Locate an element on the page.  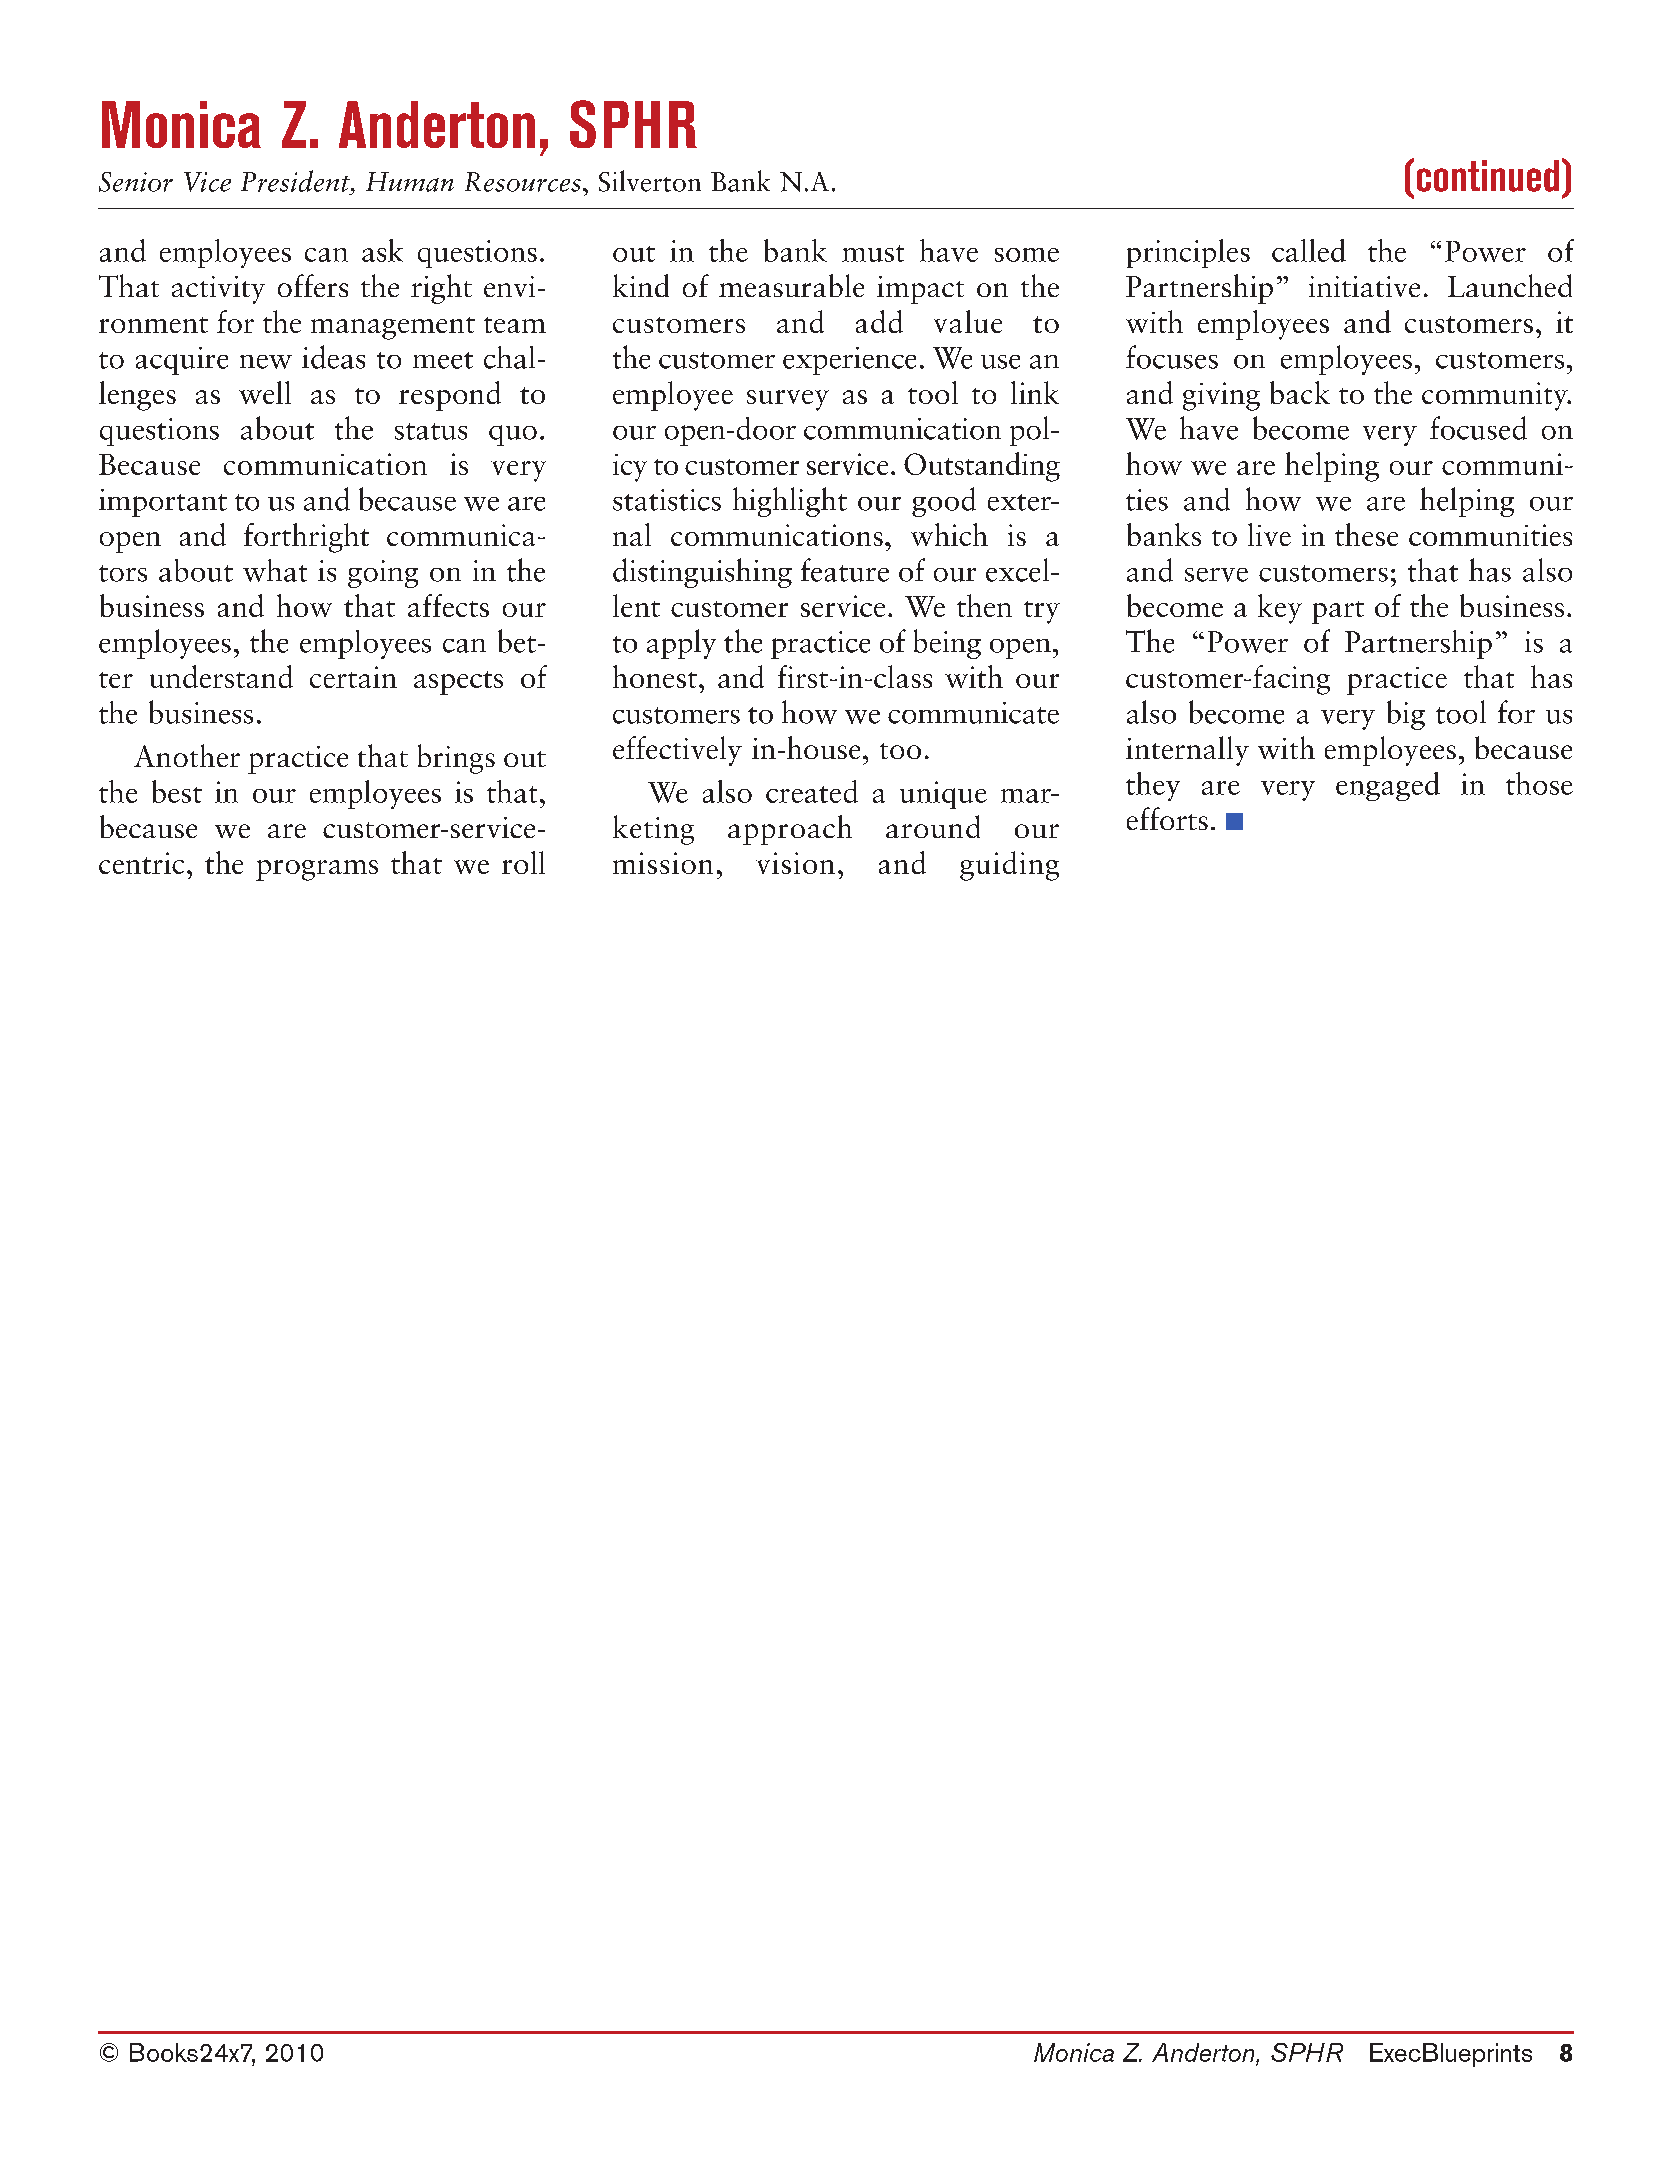
must is located at coordinates (873, 253).
